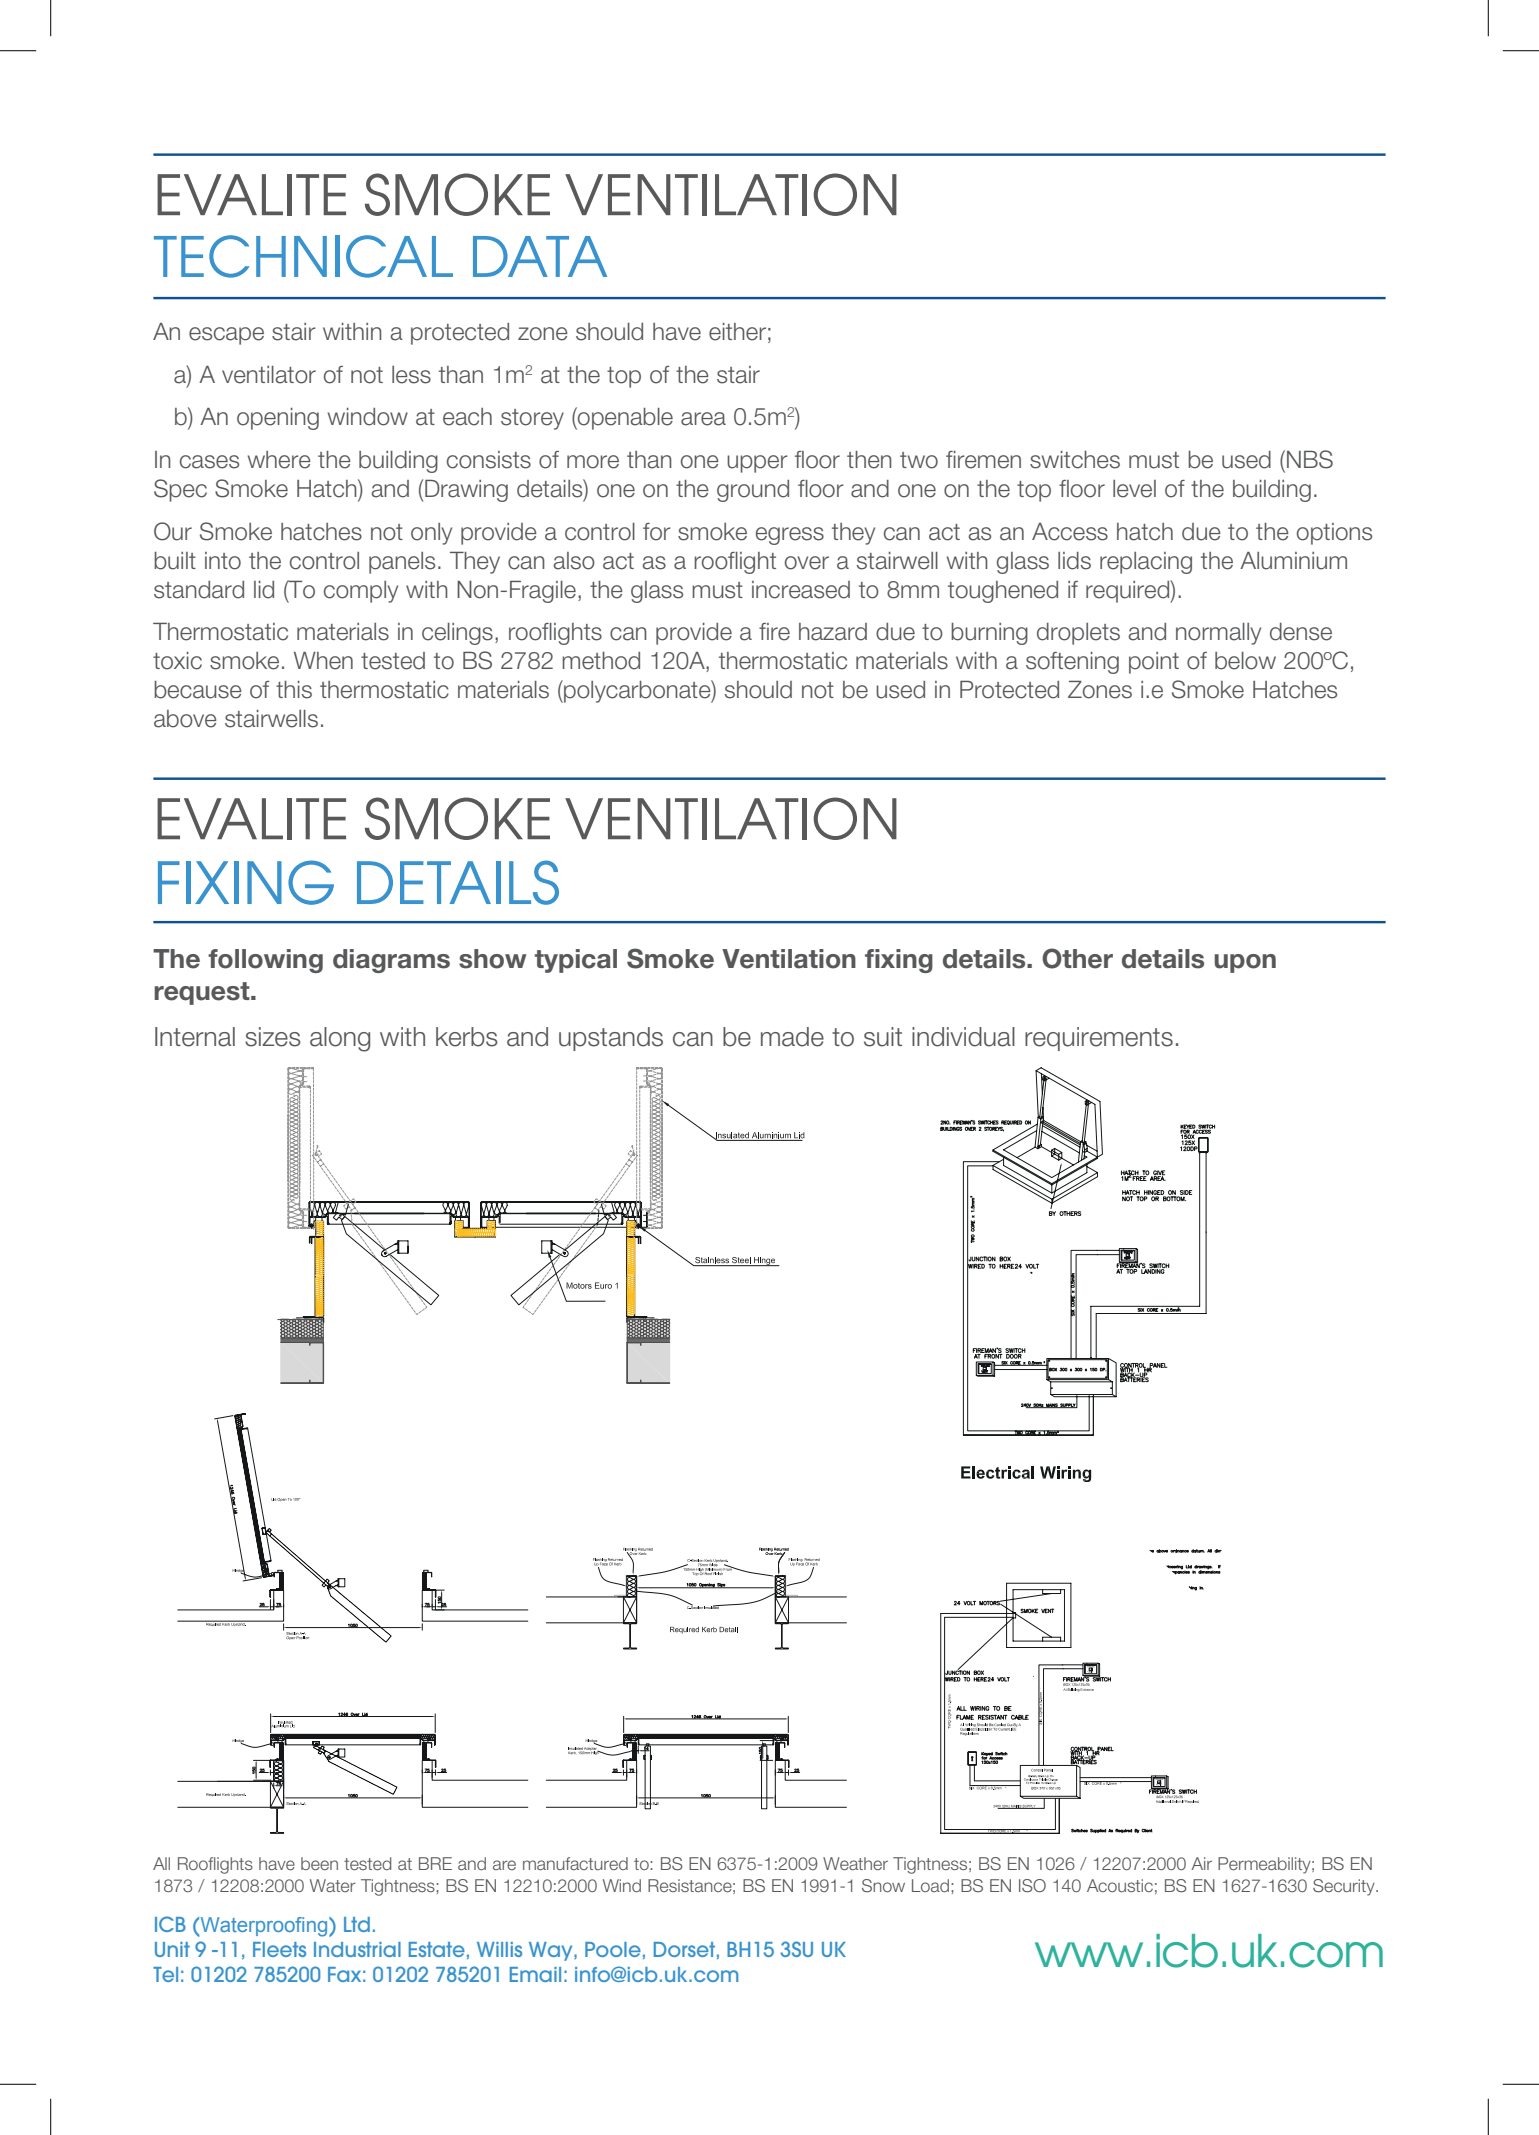 The height and width of the screenshot is (2135, 1539). I want to click on made, so click(792, 1037).
